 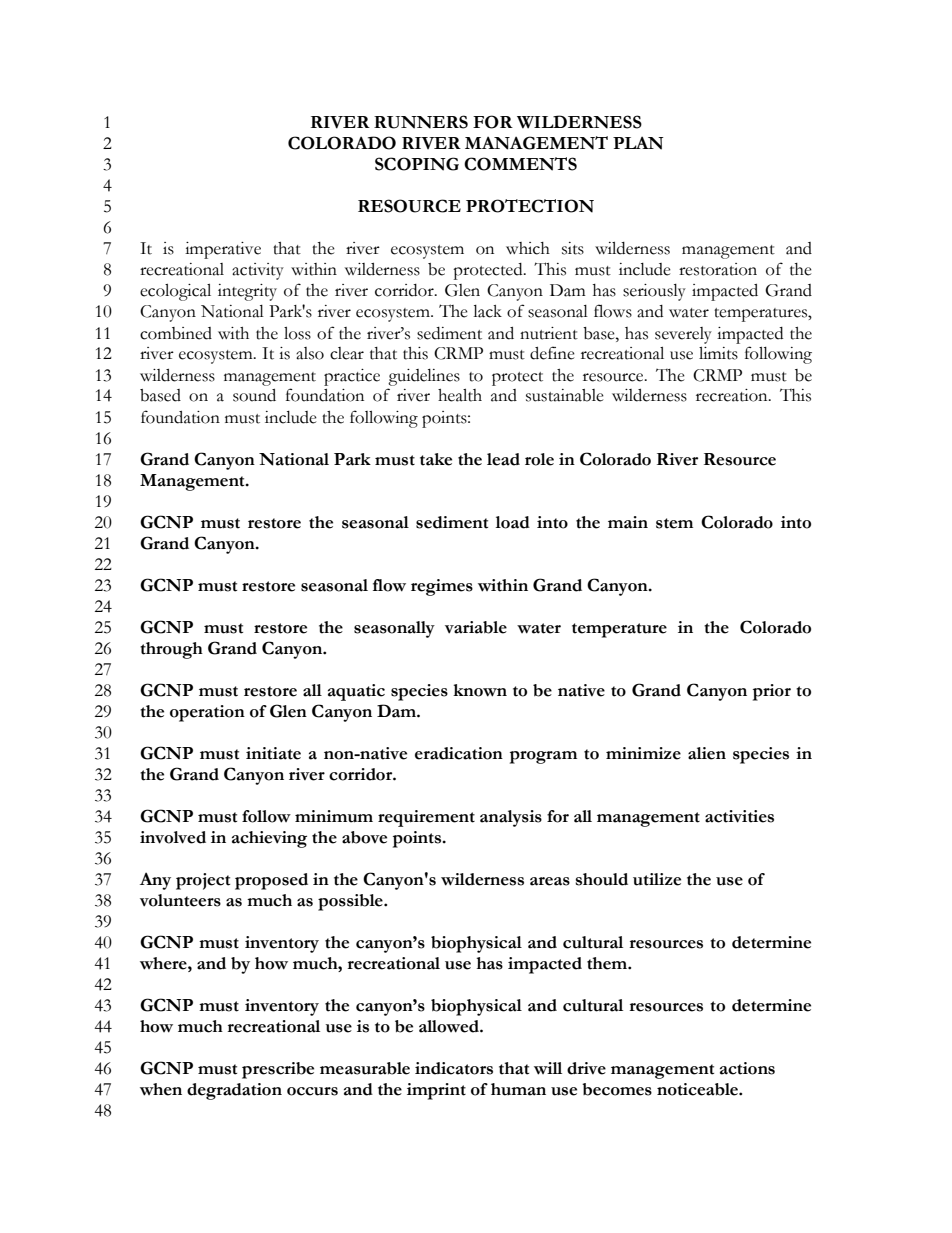 I want to click on imperative, so click(x=223, y=250).
